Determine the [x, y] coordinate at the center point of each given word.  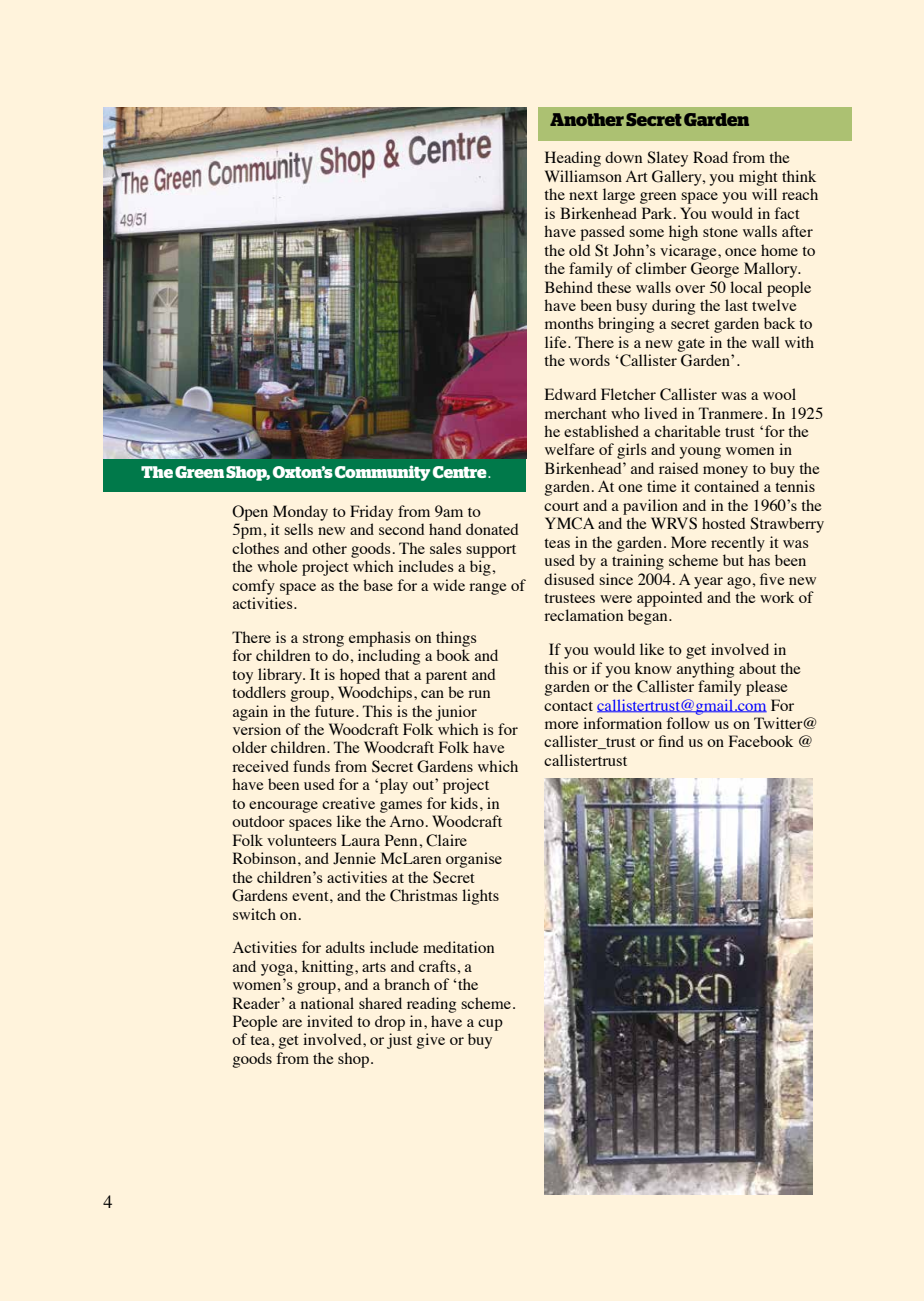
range [488, 589]
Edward [571, 394]
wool [779, 394]
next [583, 195]
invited [330, 1021]
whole [277, 566]
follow [688, 723]
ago [740, 583]
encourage [283, 807]
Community [382, 473]
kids [464, 803]
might [758, 178]
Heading [573, 159]
